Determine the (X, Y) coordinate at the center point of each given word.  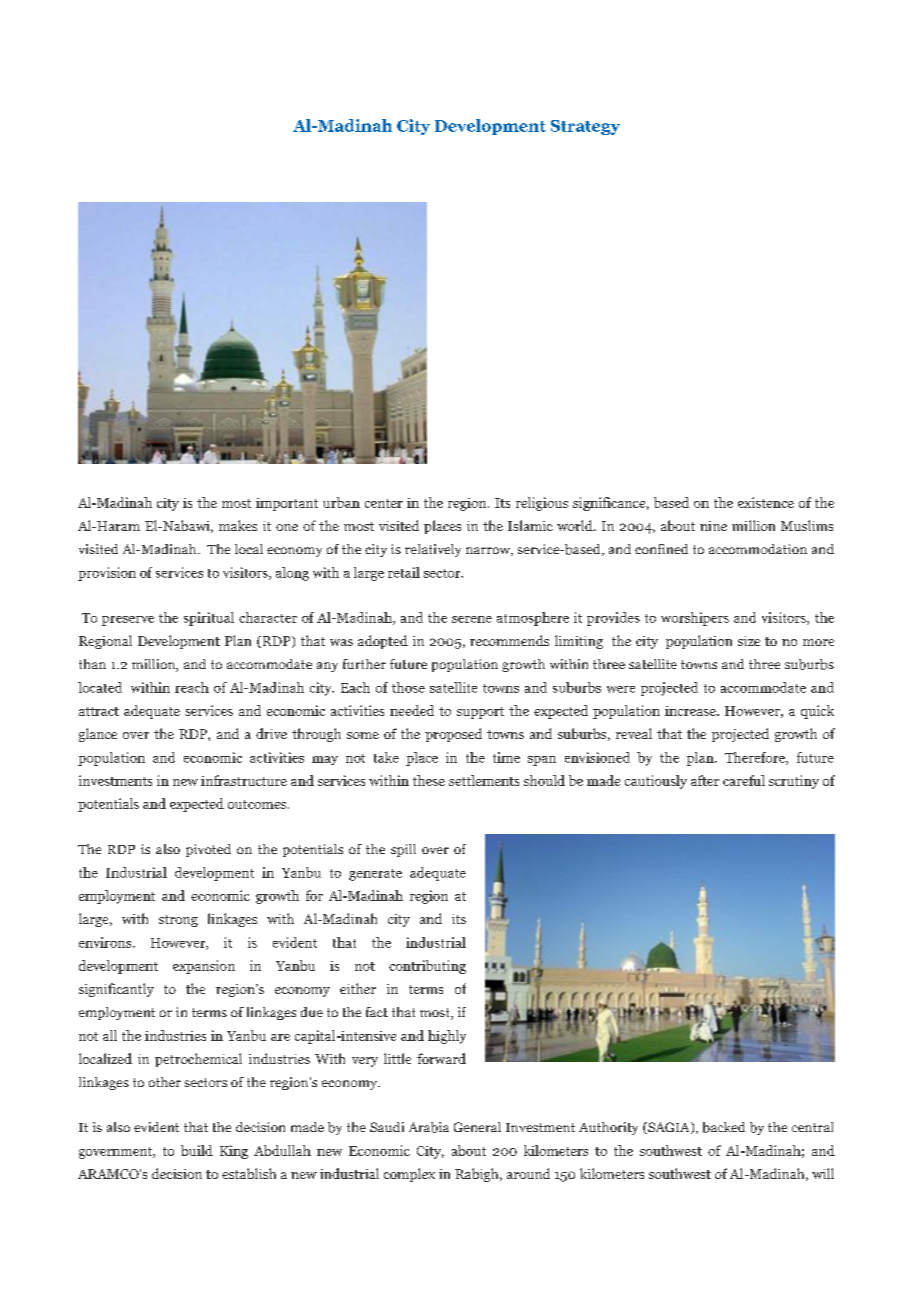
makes (238, 525)
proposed (453, 735)
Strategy (585, 127)
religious (542, 504)
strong (178, 921)
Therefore (756, 758)
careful (744, 780)
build (197, 1150)
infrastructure (244, 780)
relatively (433, 550)
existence (766, 502)
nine (713, 526)
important (287, 504)
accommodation (758, 549)
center (384, 503)
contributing (427, 967)
